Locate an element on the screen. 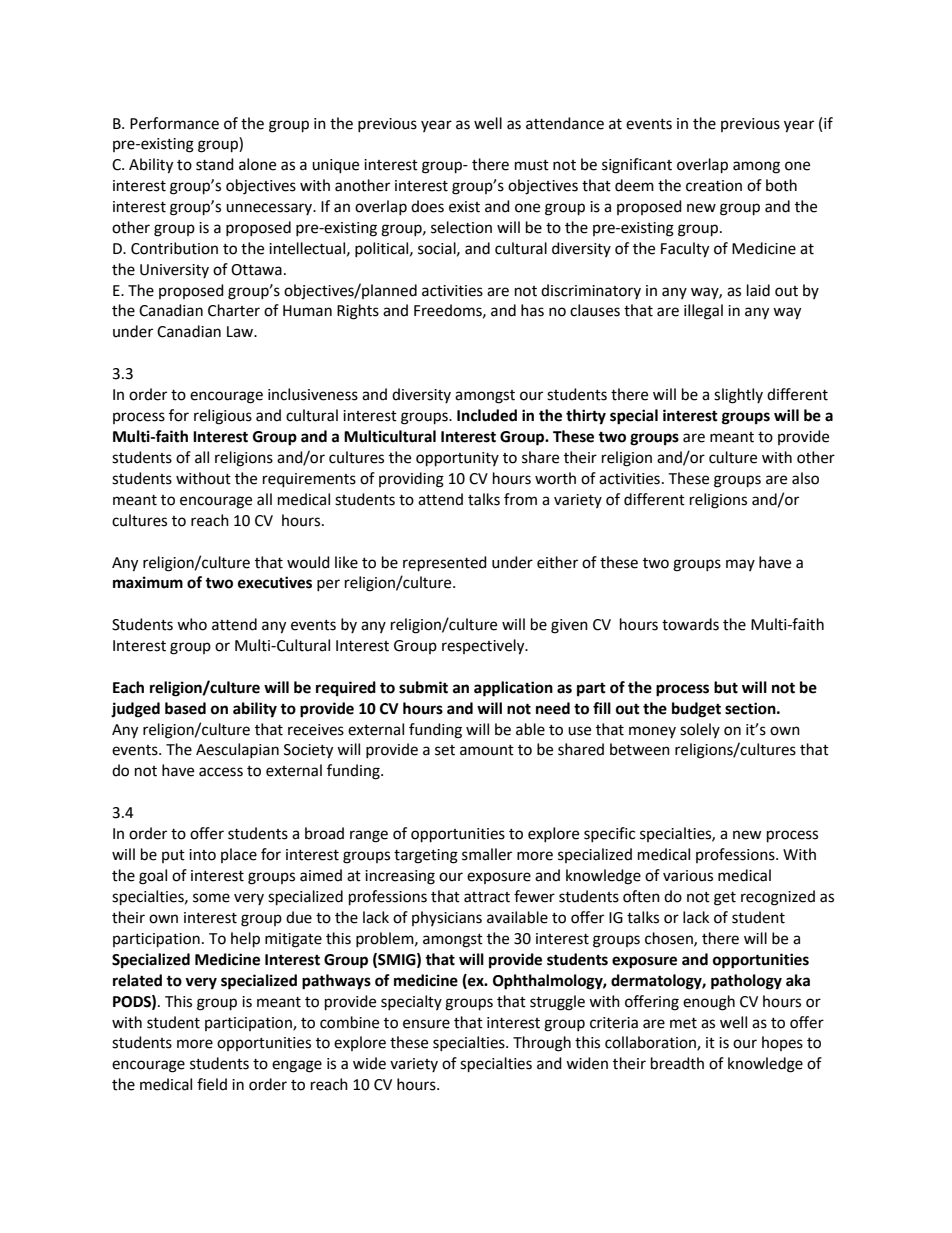 The image size is (952, 1233). must is located at coordinates (532, 165).
